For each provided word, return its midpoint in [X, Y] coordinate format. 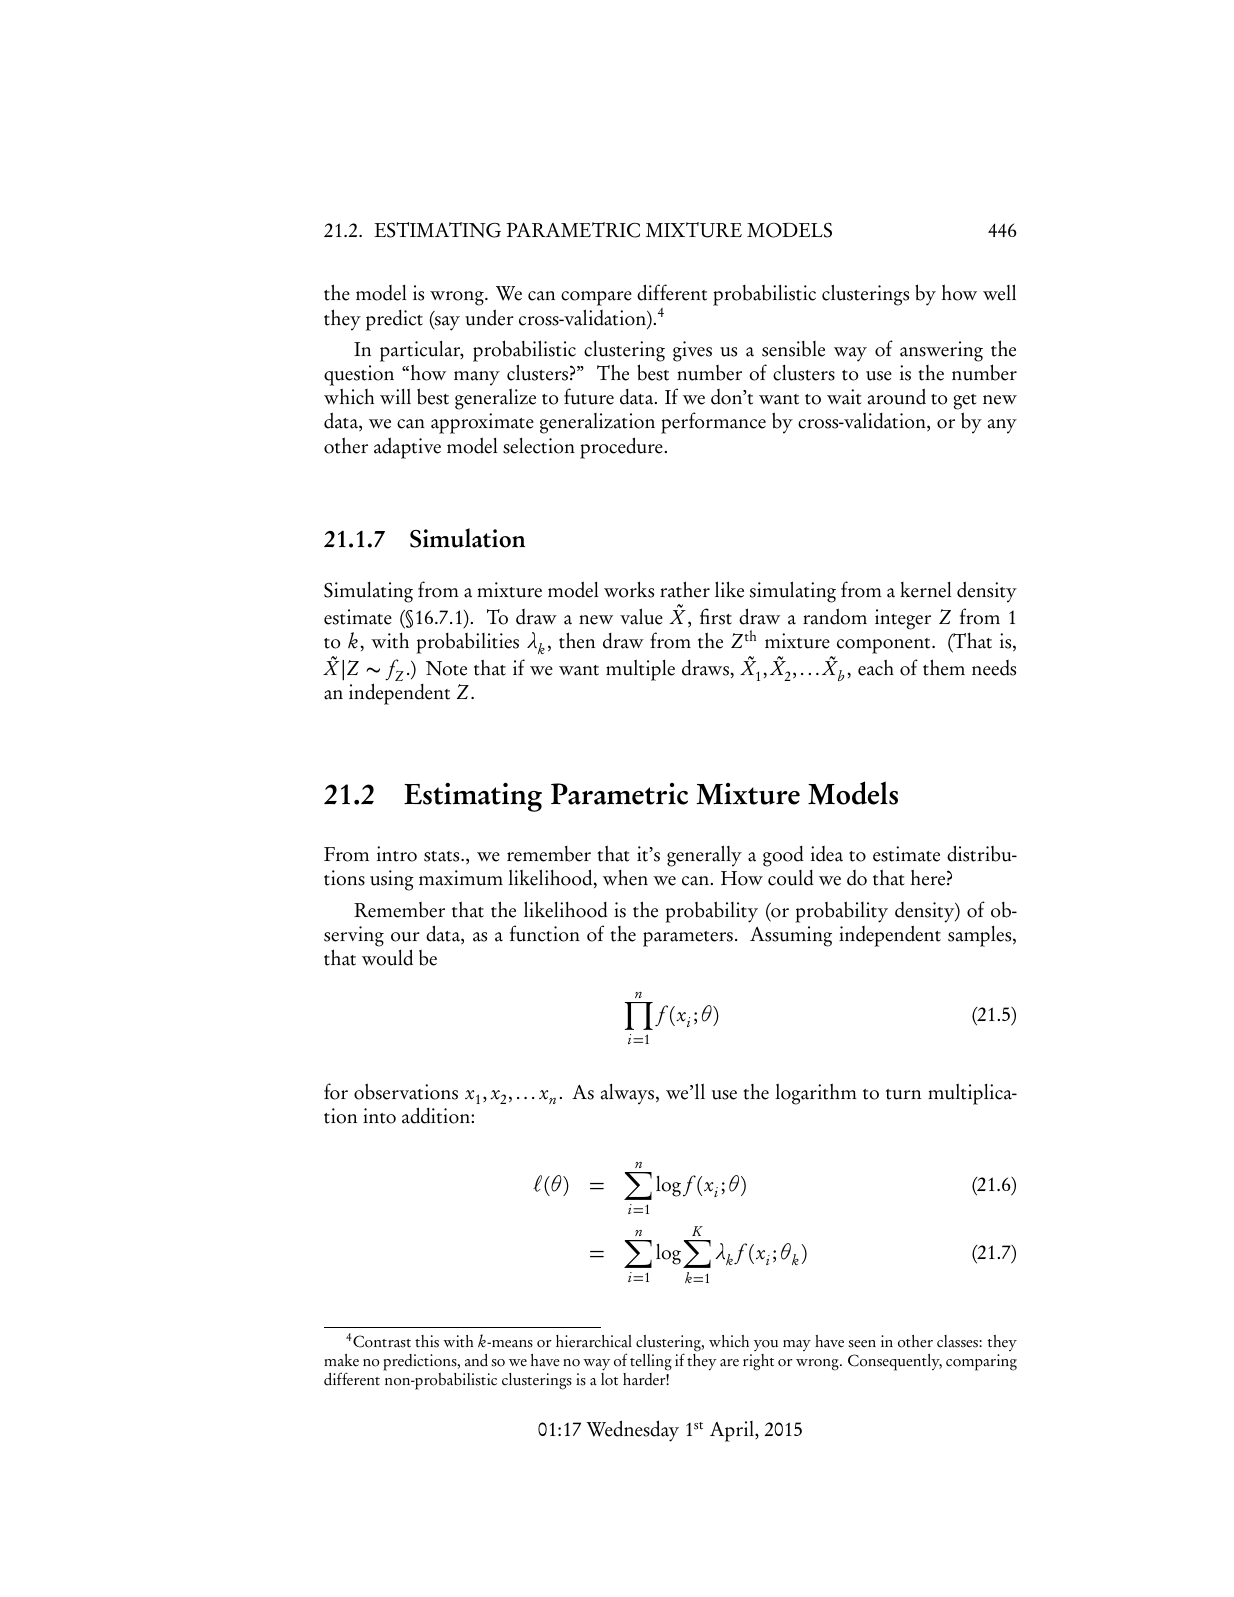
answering [941, 351]
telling [651, 1362]
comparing [981, 1362]
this [427, 1341]
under [489, 317]
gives [692, 351]
